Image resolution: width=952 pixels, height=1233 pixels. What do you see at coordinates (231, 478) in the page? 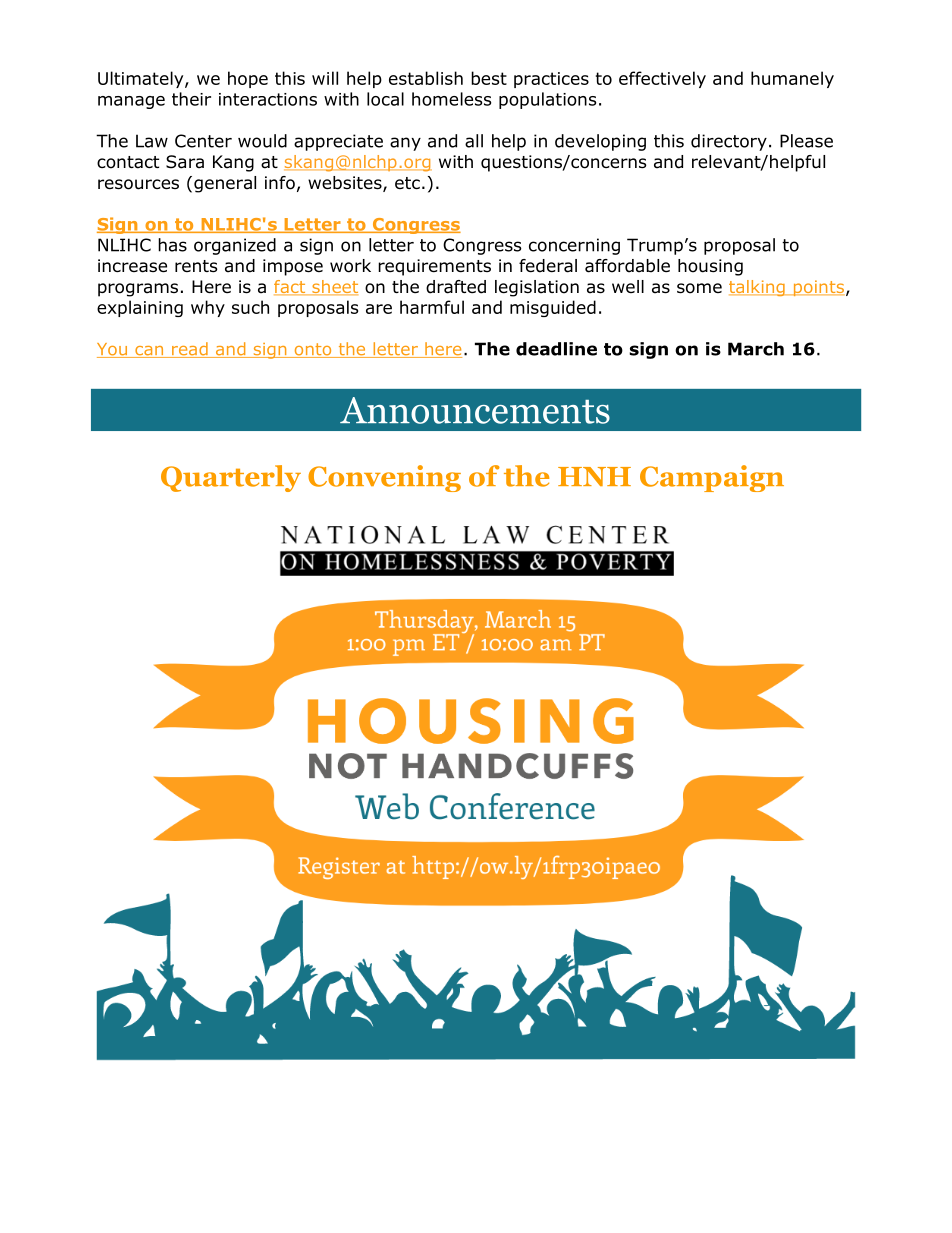
I see `Quarterly` at bounding box center [231, 478].
